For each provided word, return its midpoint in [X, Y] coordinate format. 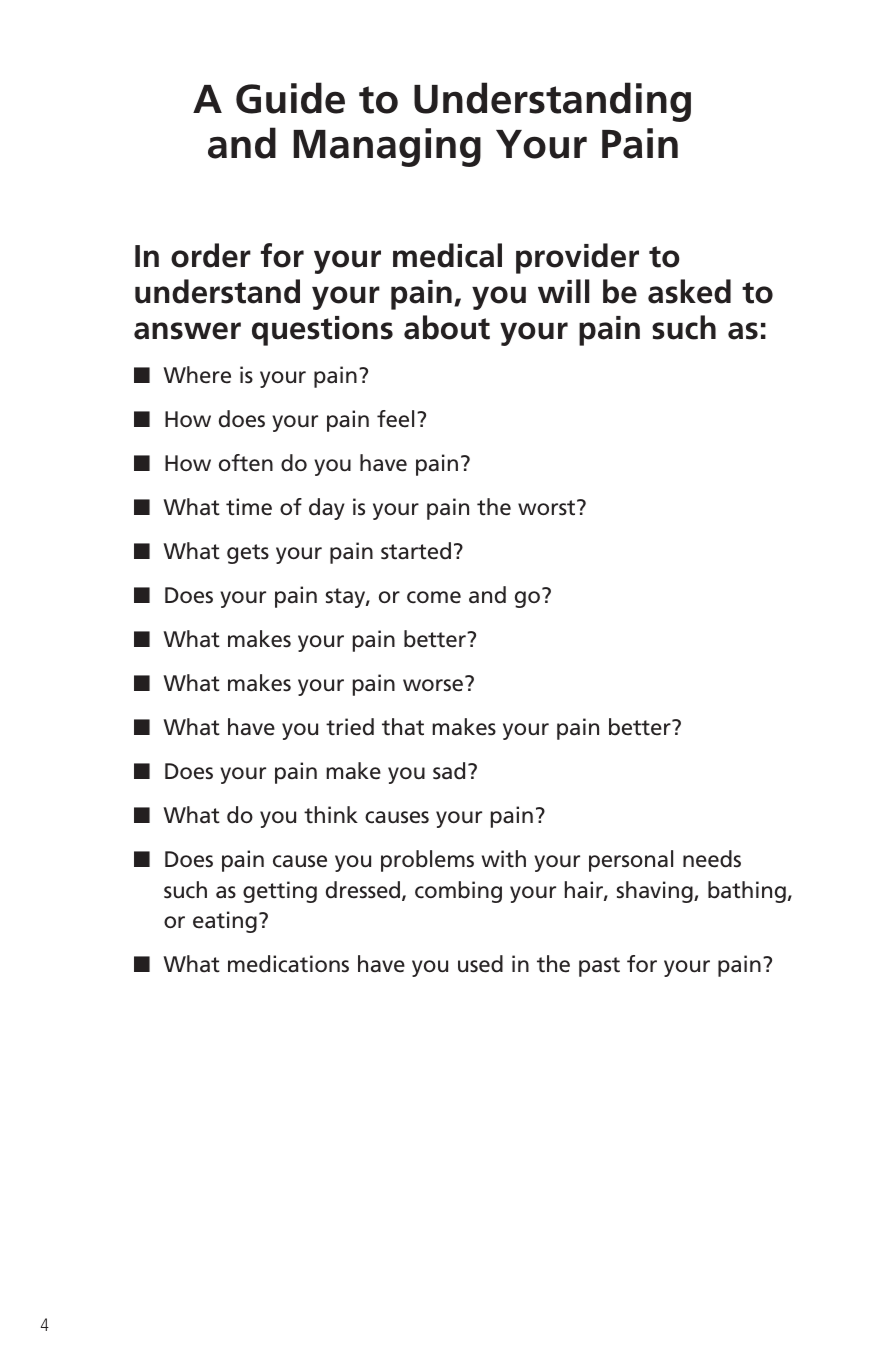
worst [548, 507]
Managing [387, 147]
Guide [290, 98]
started [416, 551]
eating [225, 922]
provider [577, 258]
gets [248, 554]
